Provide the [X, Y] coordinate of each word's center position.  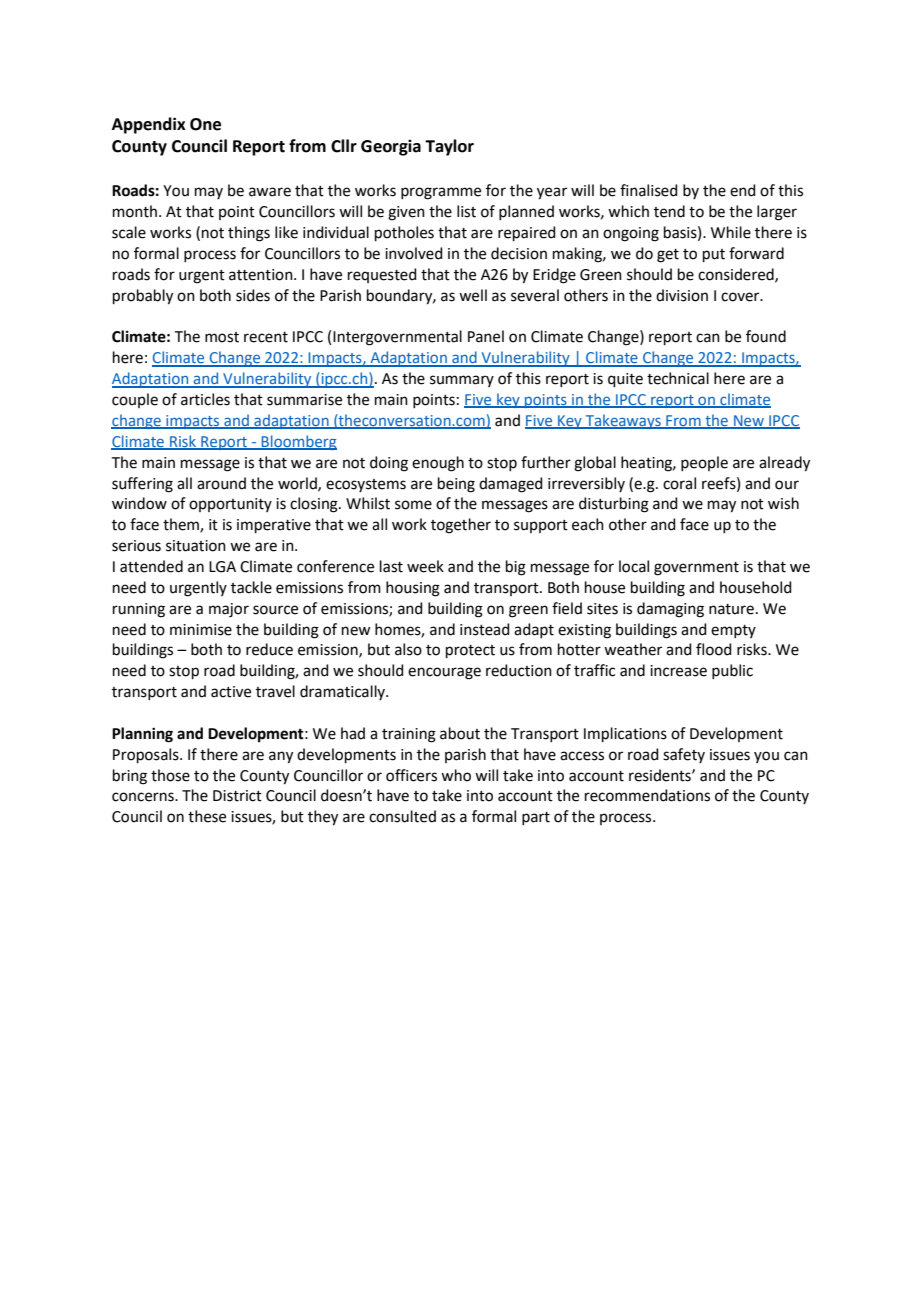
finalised [649, 190]
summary [462, 381]
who [456, 775]
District [237, 796]
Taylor [449, 147]
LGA [222, 567]
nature [731, 609]
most [222, 337]
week [425, 566]
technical [678, 378]
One [205, 124]
